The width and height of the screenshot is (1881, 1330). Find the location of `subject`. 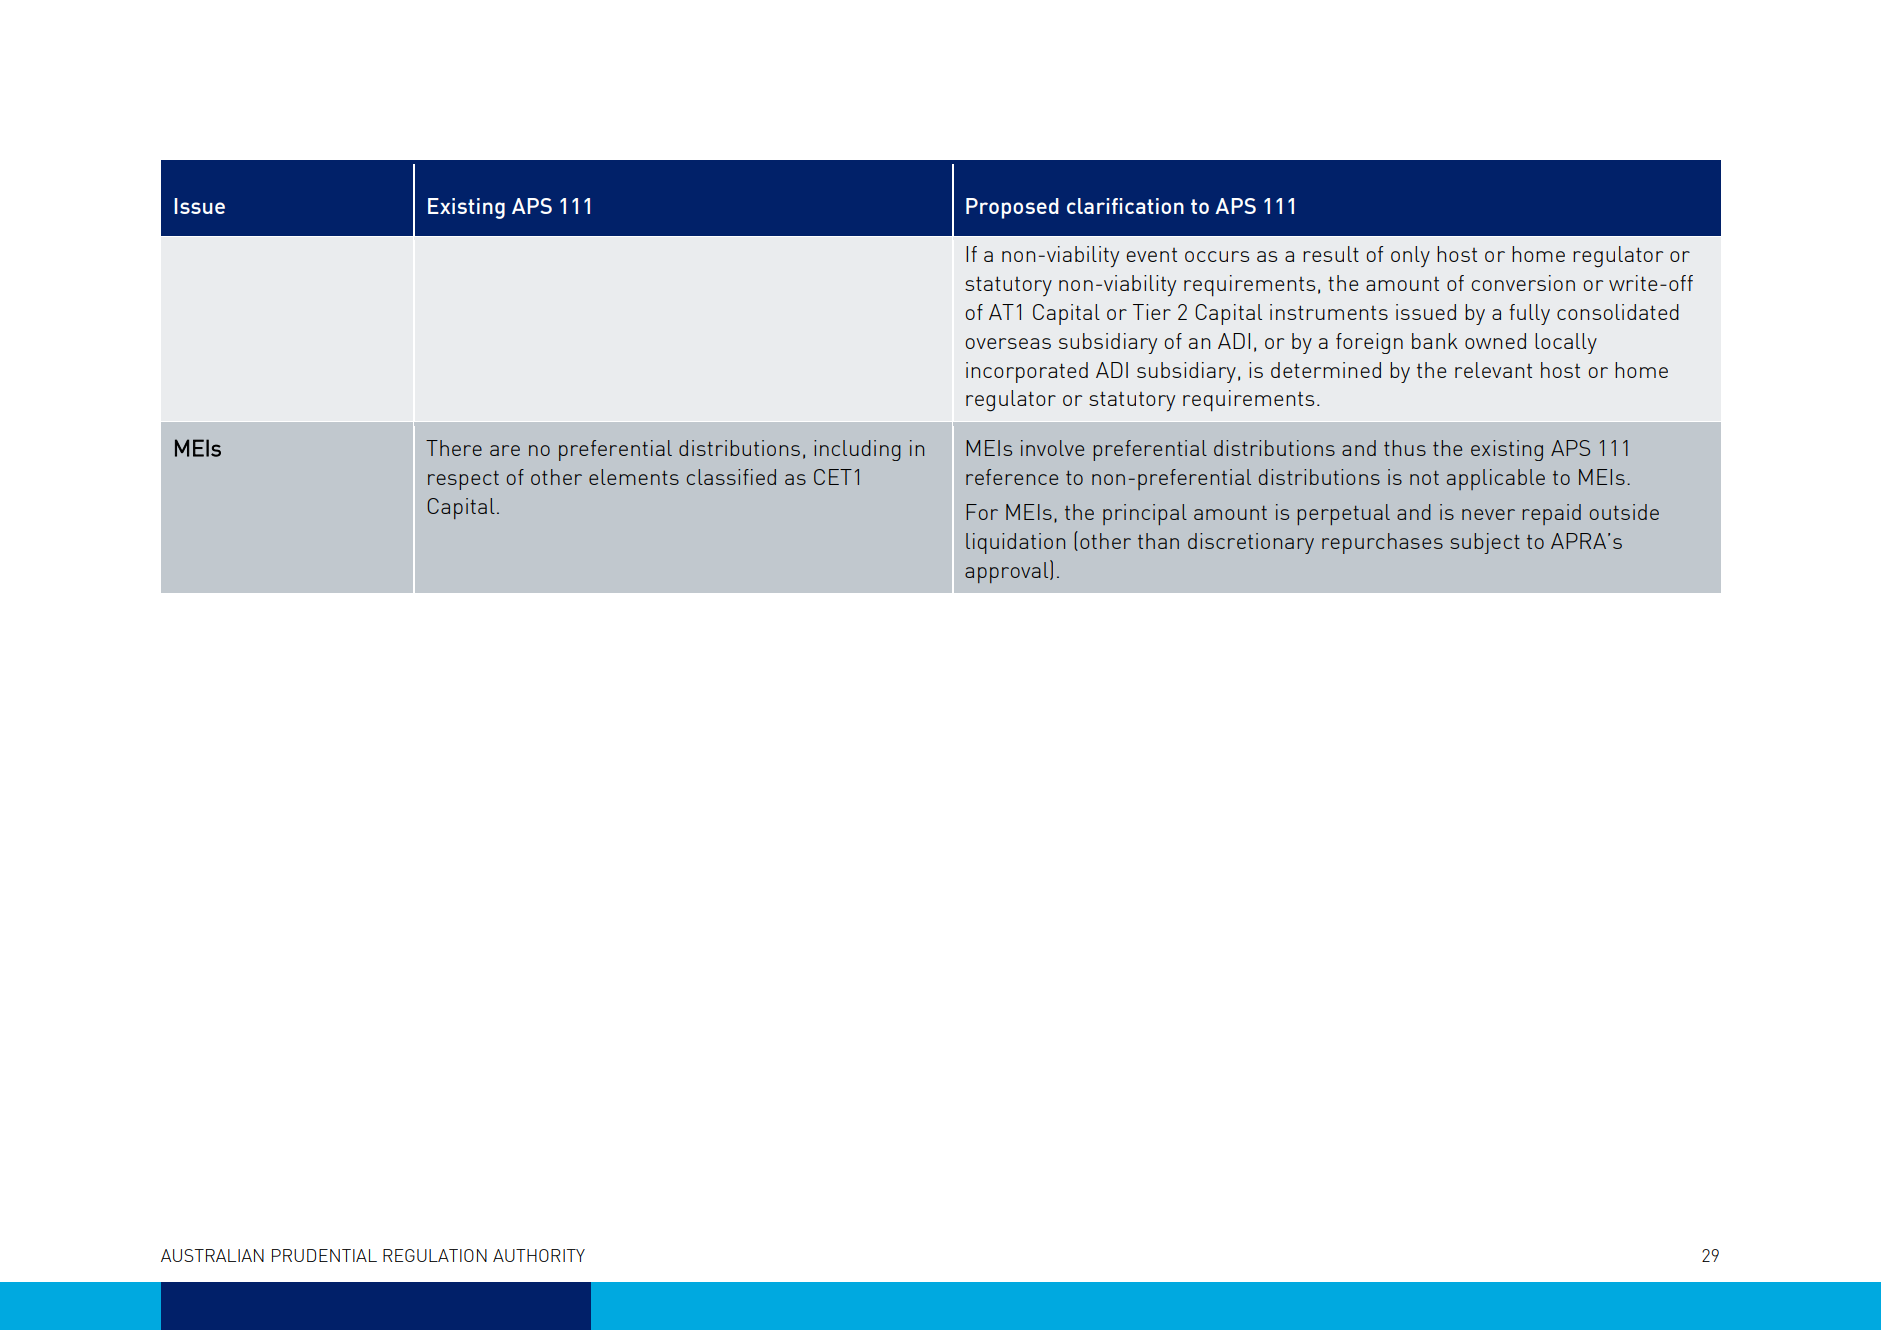

subject is located at coordinates (1485, 543).
